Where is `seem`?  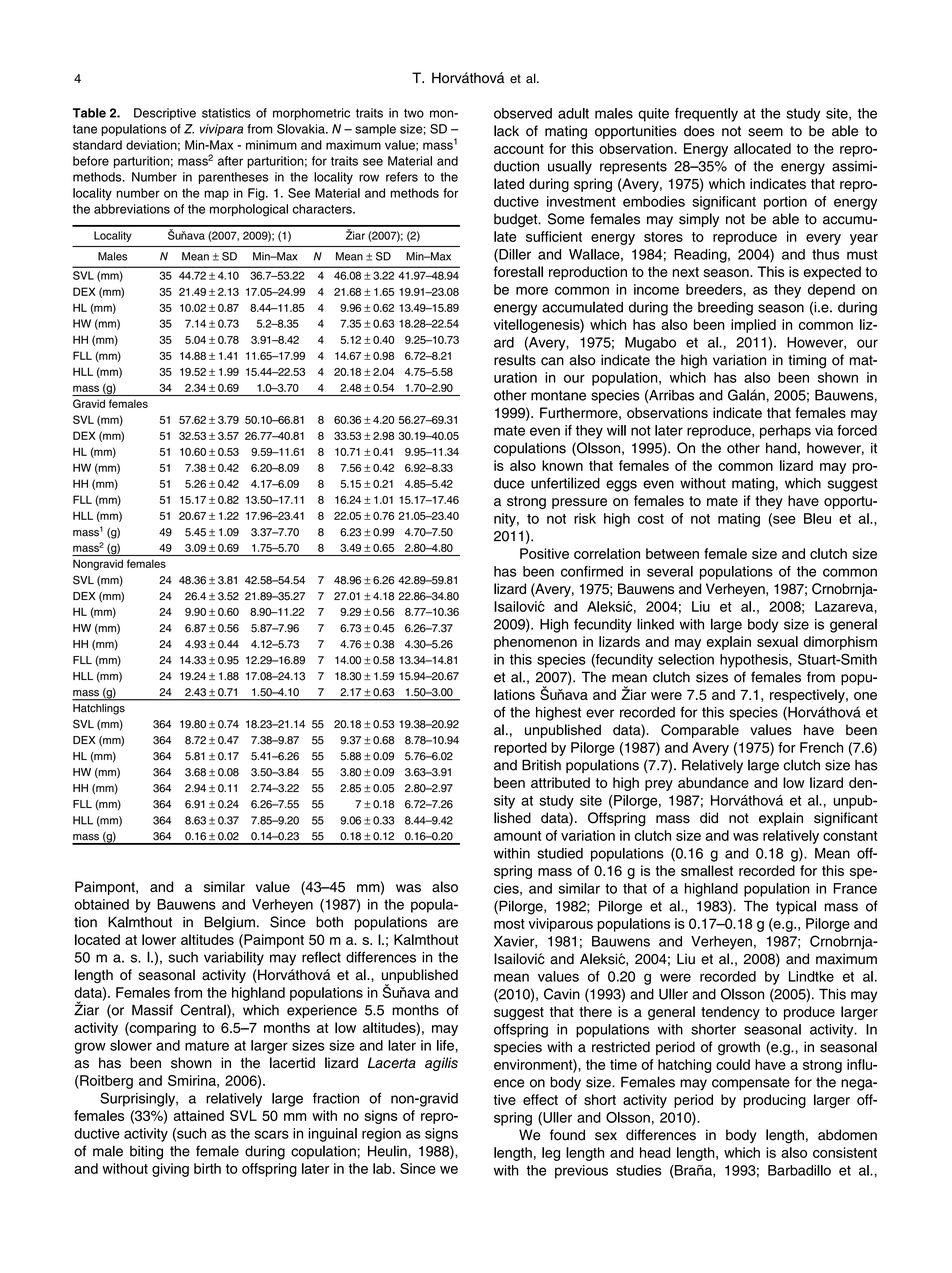
seem is located at coordinates (765, 132).
